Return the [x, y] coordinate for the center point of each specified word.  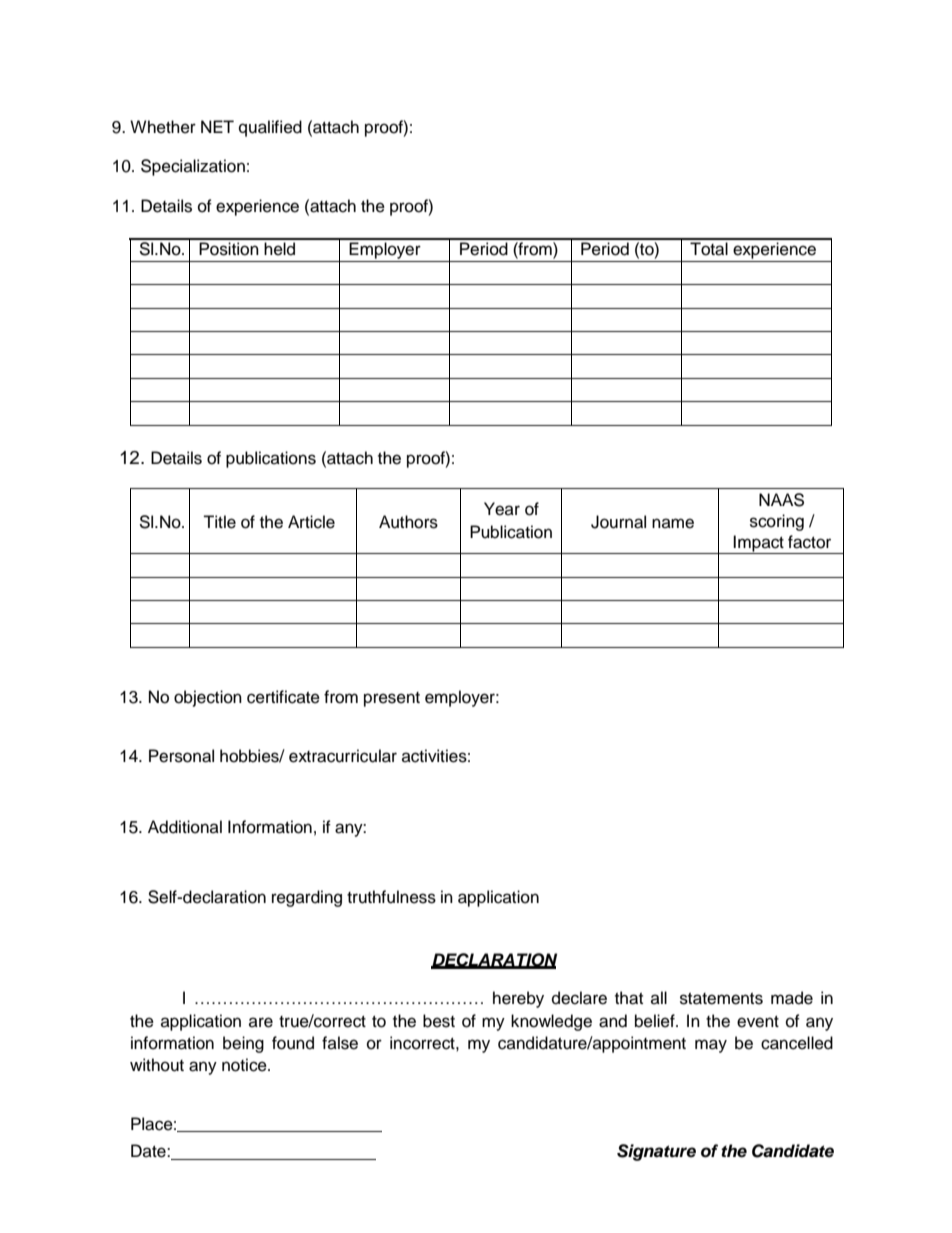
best [439, 1021]
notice [245, 1065]
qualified [270, 128]
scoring [777, 522]
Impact [759, 544]
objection [208, 698]
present [392, 699]
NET [217, 126]
